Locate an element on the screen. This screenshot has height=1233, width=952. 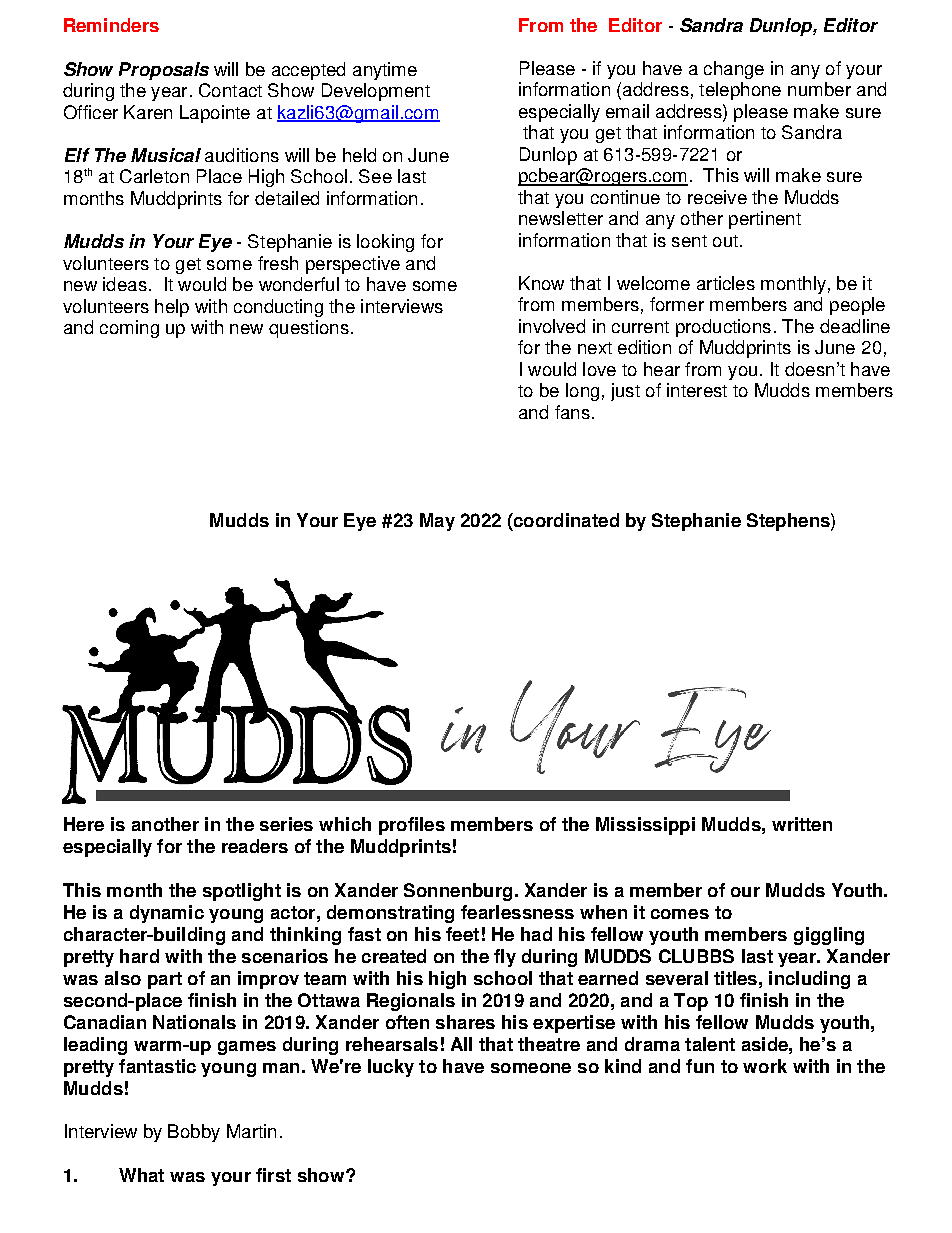
fans is located at coordinates (572, 412).
